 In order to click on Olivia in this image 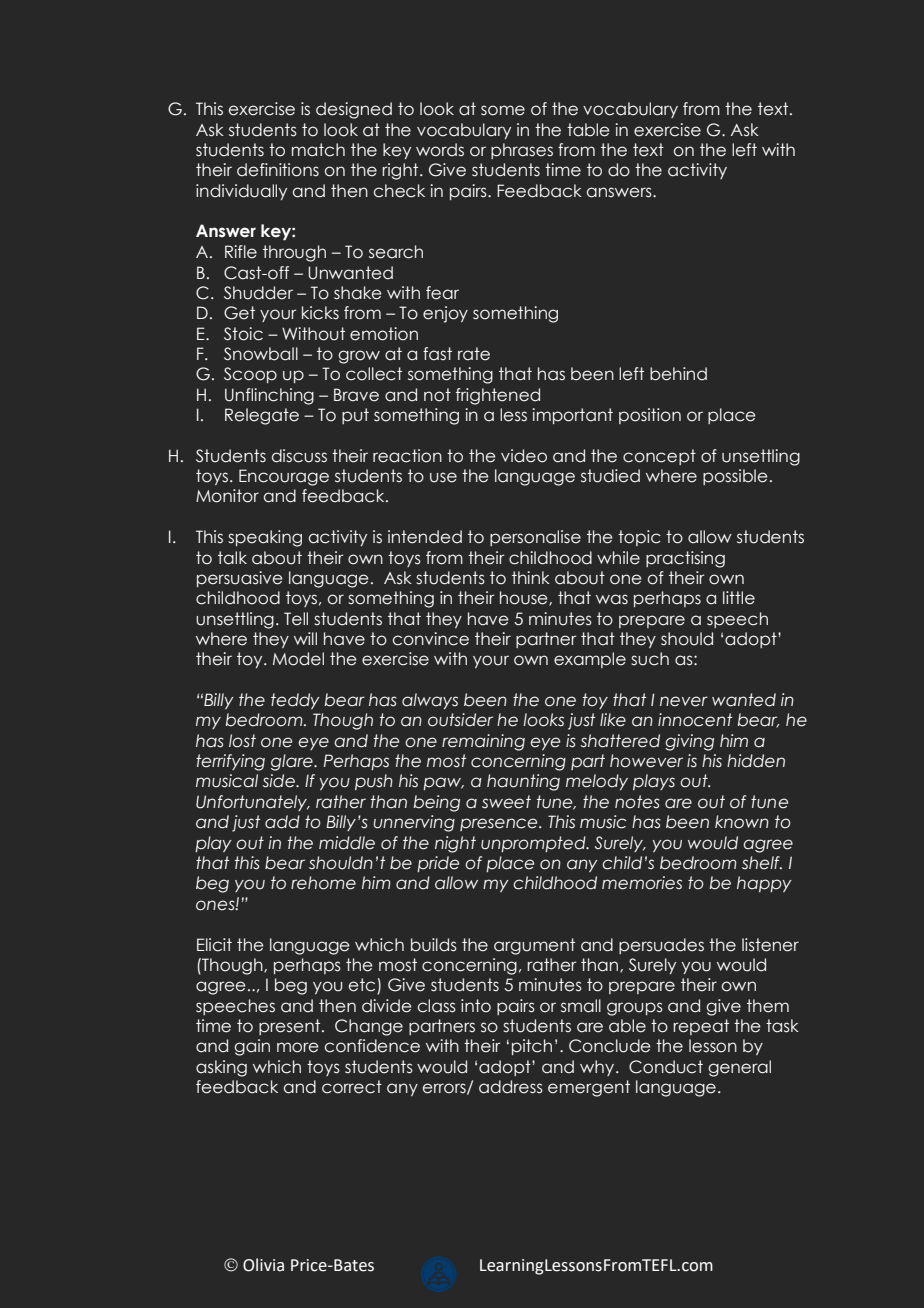, I will do `click(263, 1265)`.
